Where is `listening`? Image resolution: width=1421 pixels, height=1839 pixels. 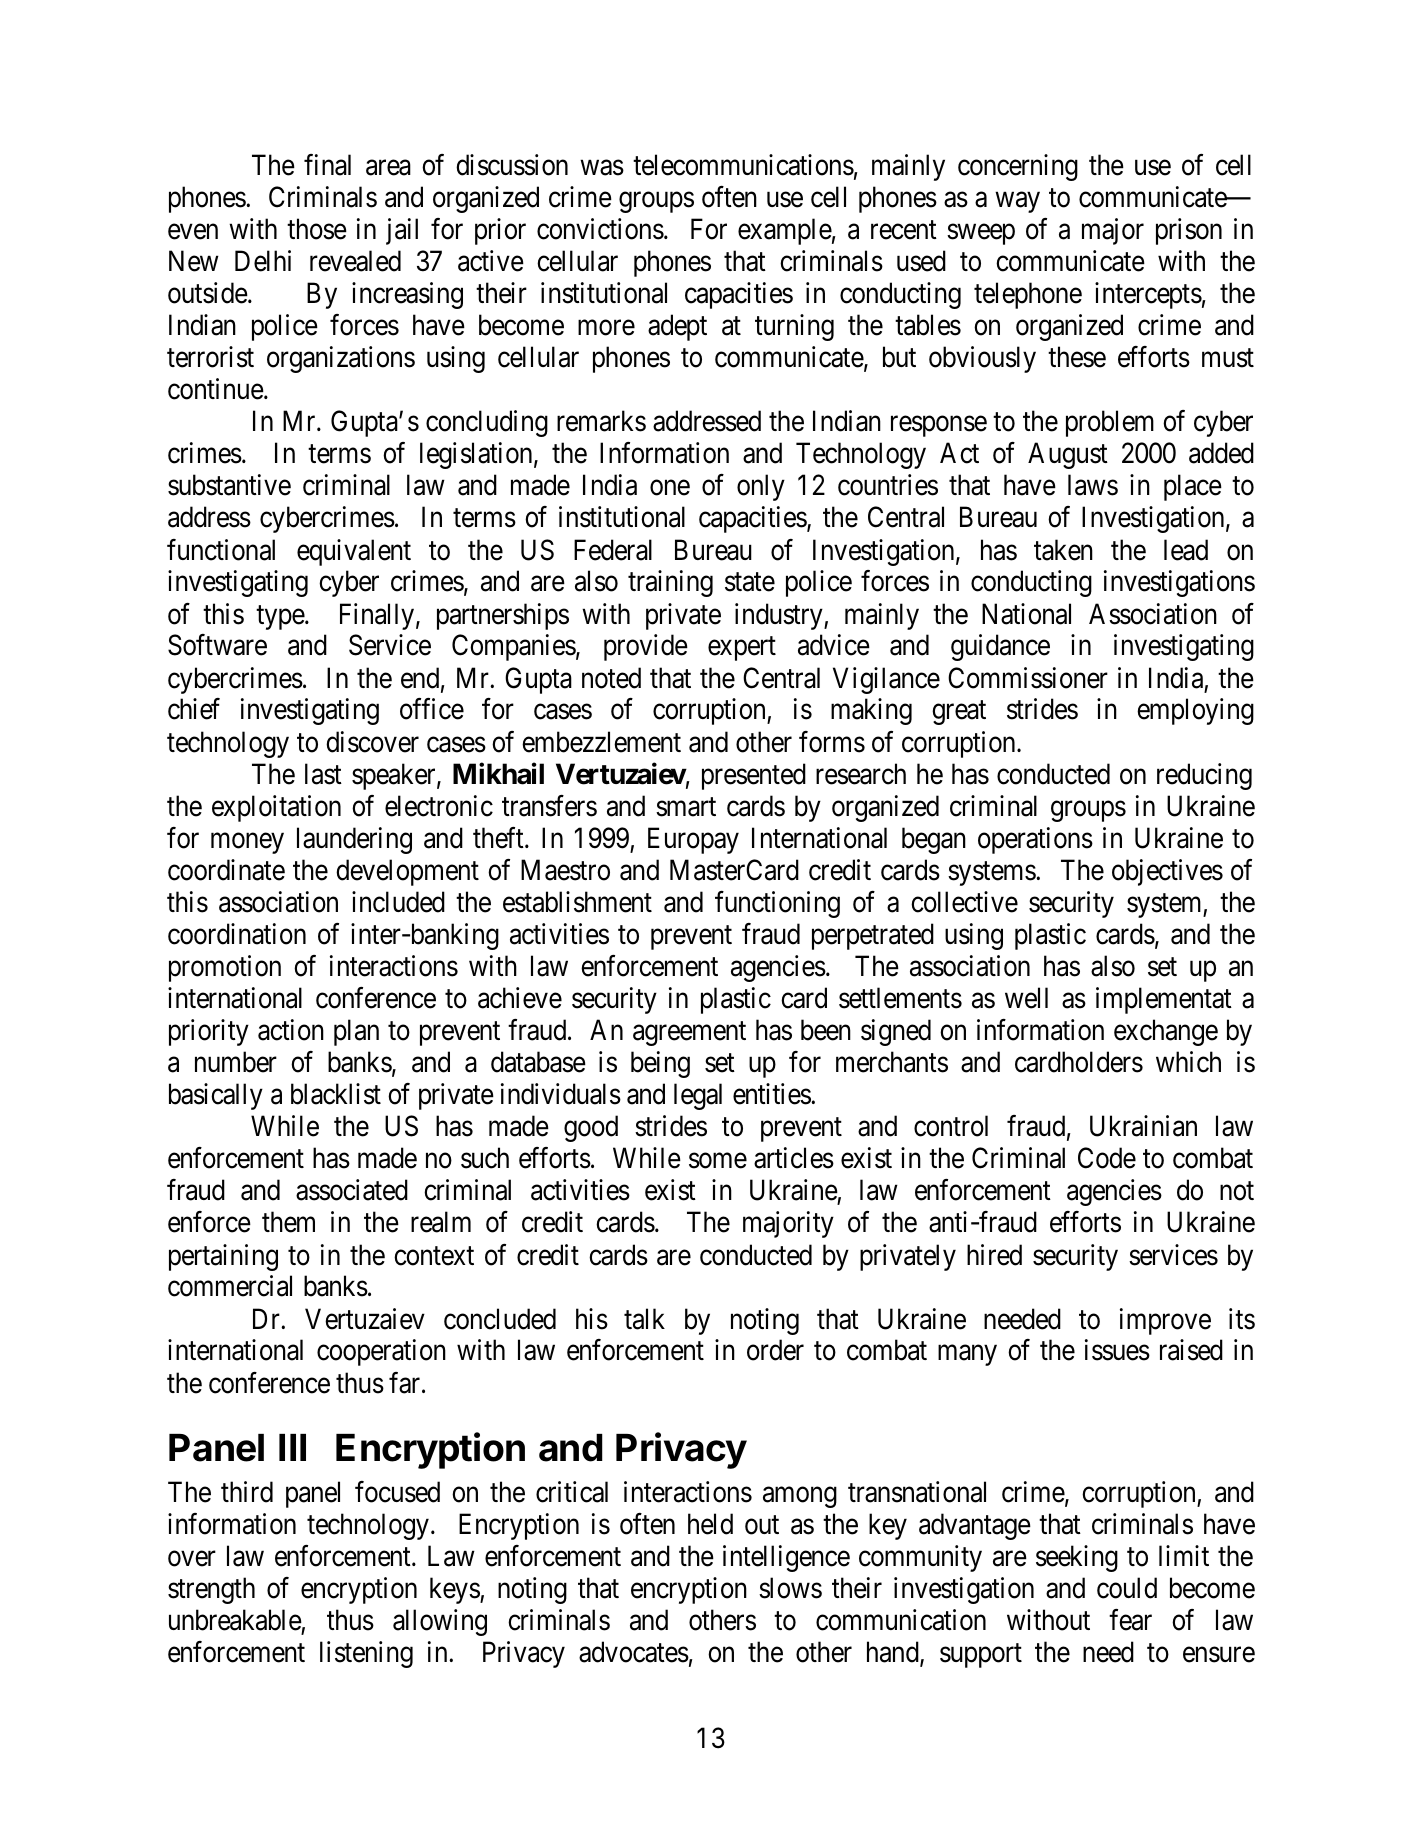 listening is located at coordinates (366, 1654).
